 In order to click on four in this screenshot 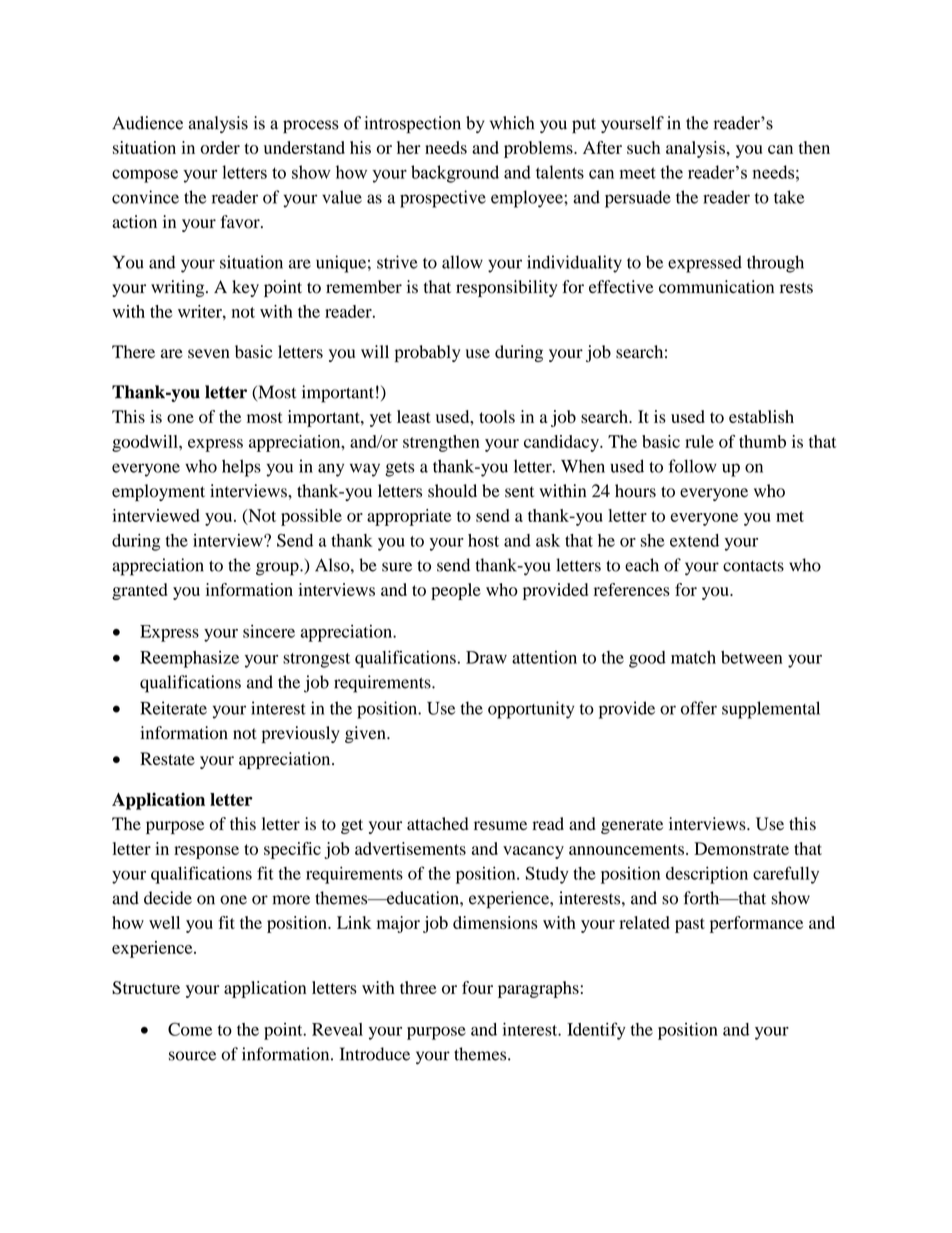, I will do `click(477, 987)`.
